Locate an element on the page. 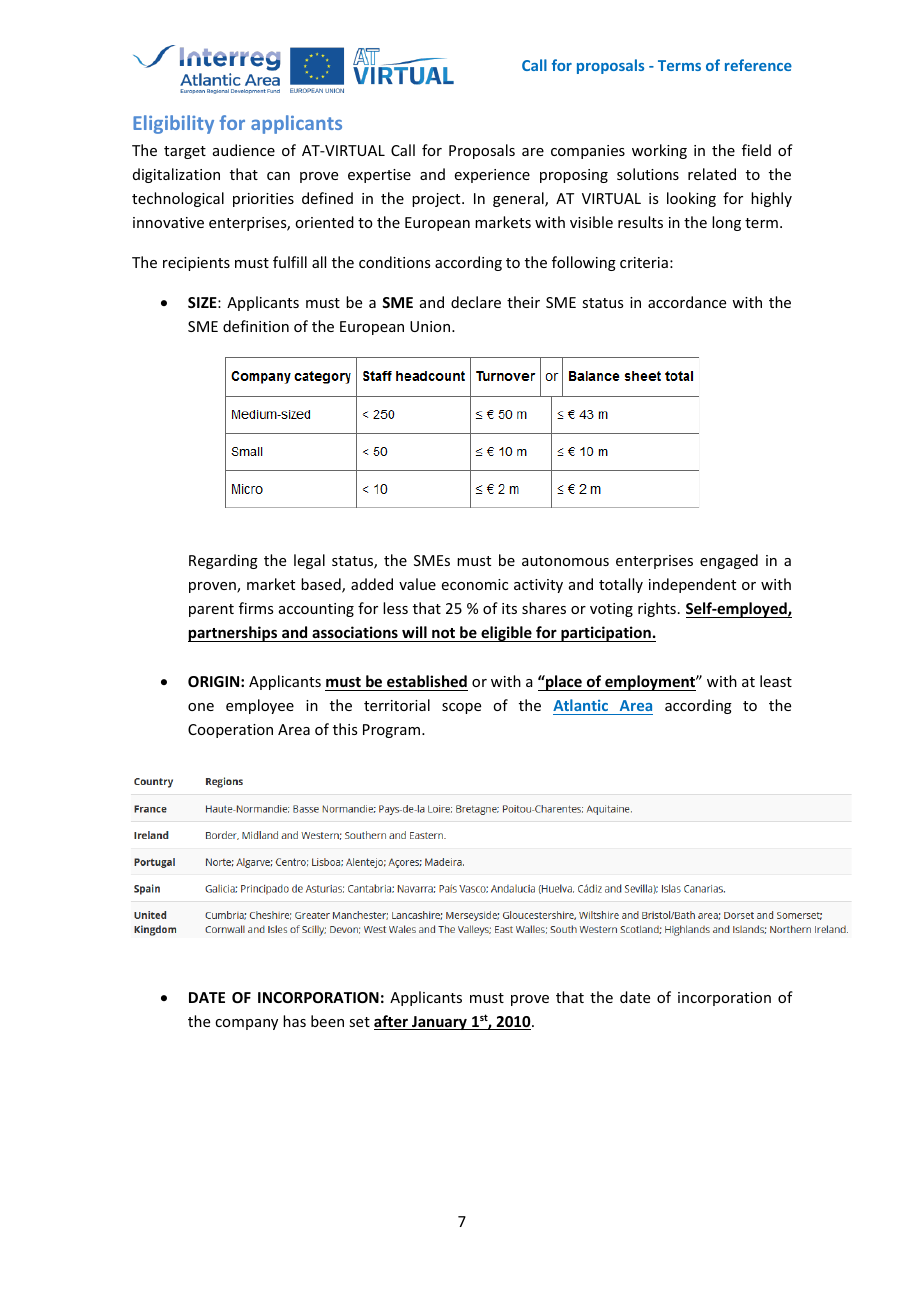  reference is located at coordinates (758, 65).
